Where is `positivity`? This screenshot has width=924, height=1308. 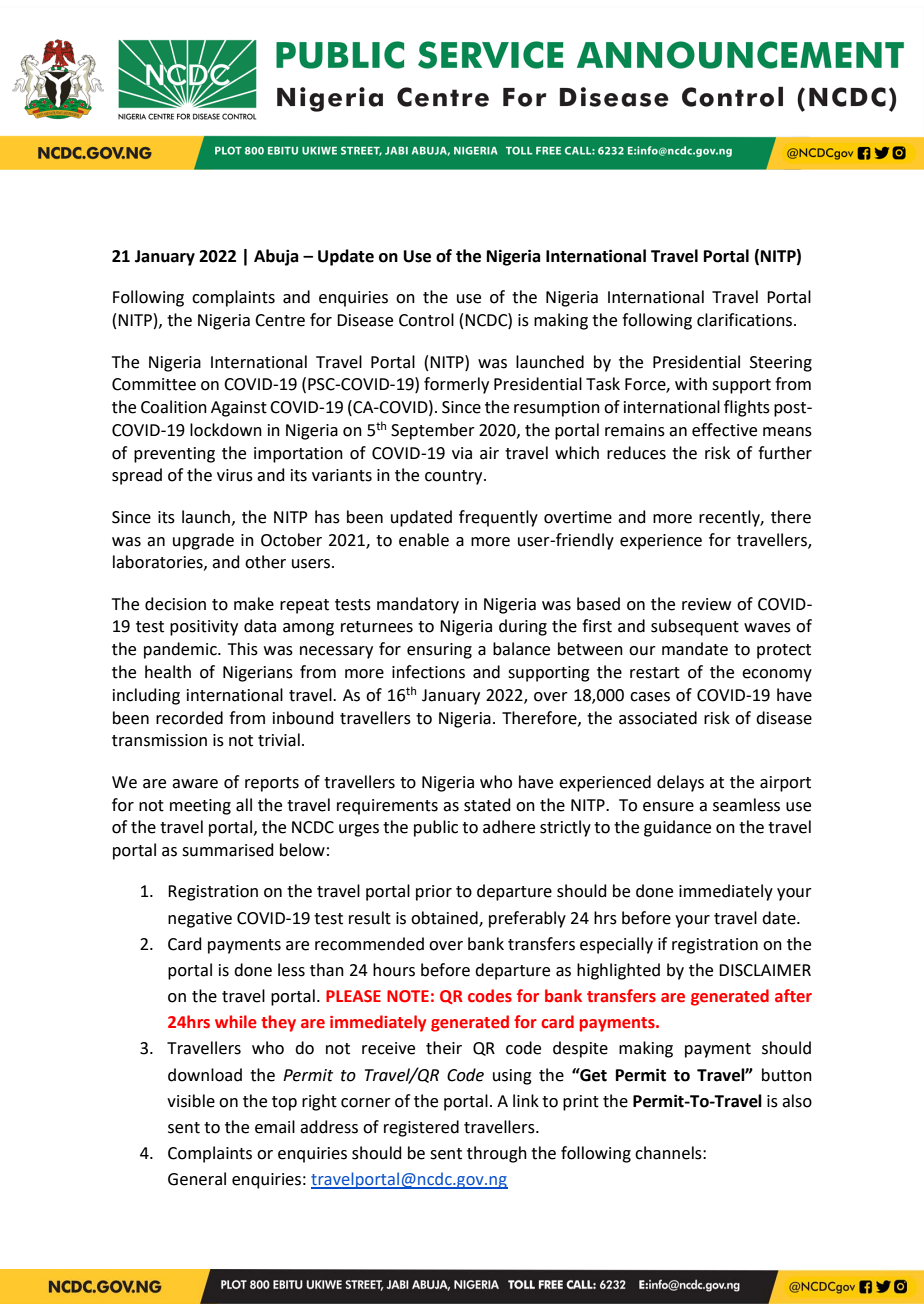 positivity is located at coordinates (204, 628).
